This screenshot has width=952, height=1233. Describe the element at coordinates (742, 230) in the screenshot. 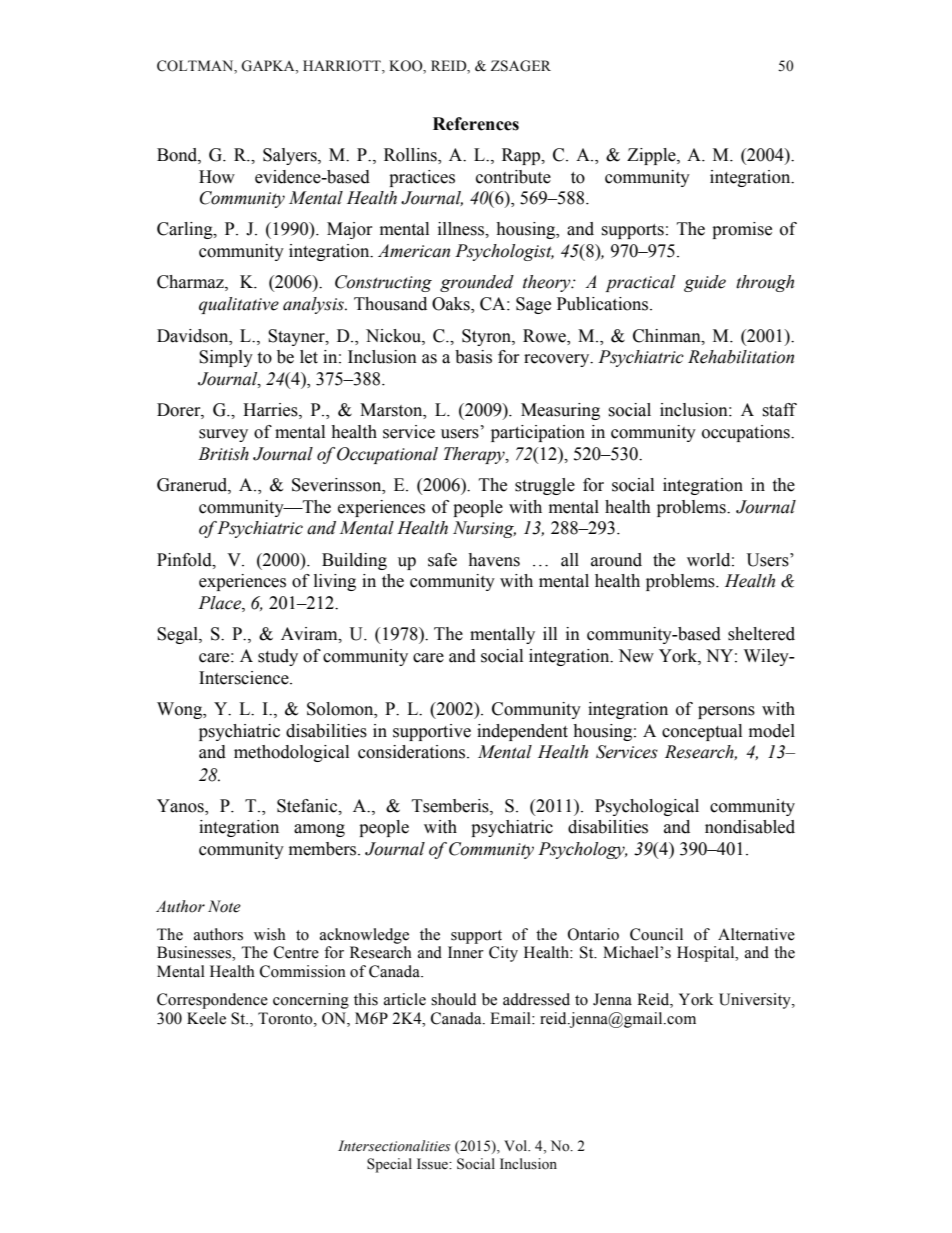

I see `promise` at that location.
